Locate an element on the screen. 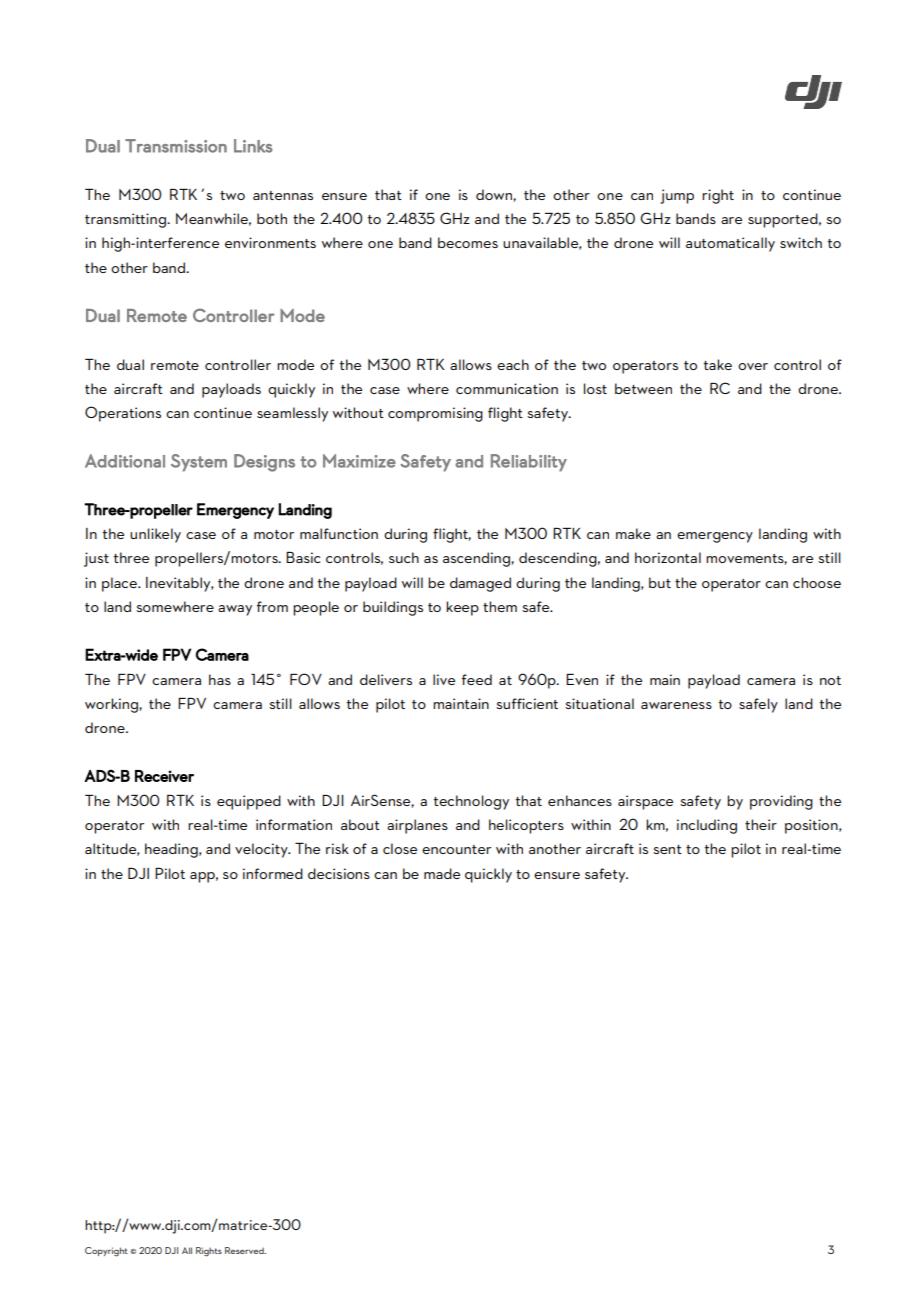 The image size is (924, 1308). becomes is located at coordinates (468, 242).
